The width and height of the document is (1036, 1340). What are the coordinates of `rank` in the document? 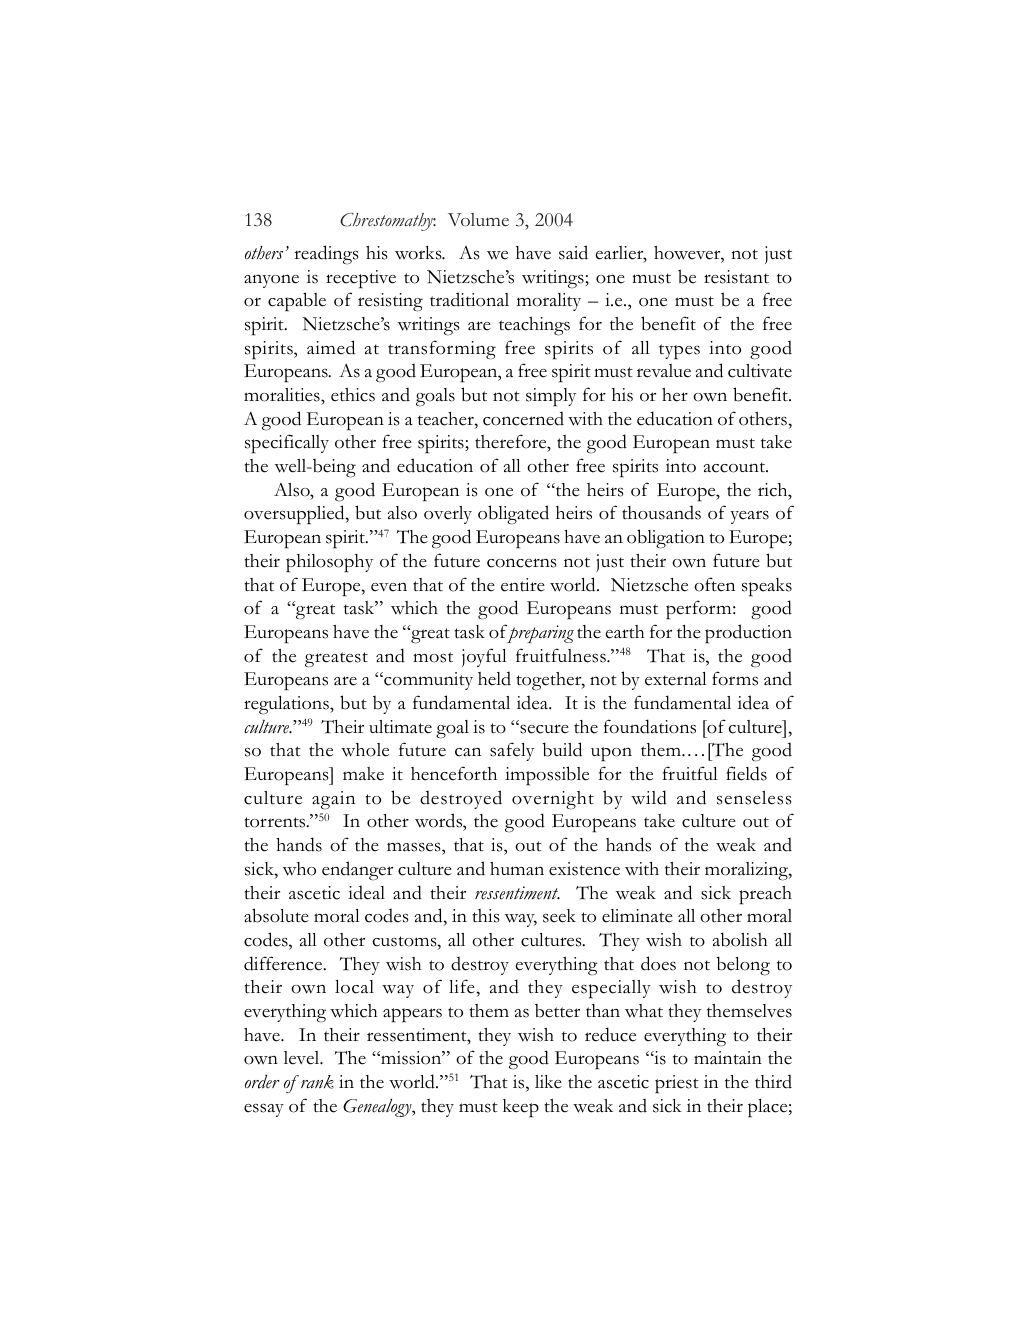 It's located at (317, 1082).
